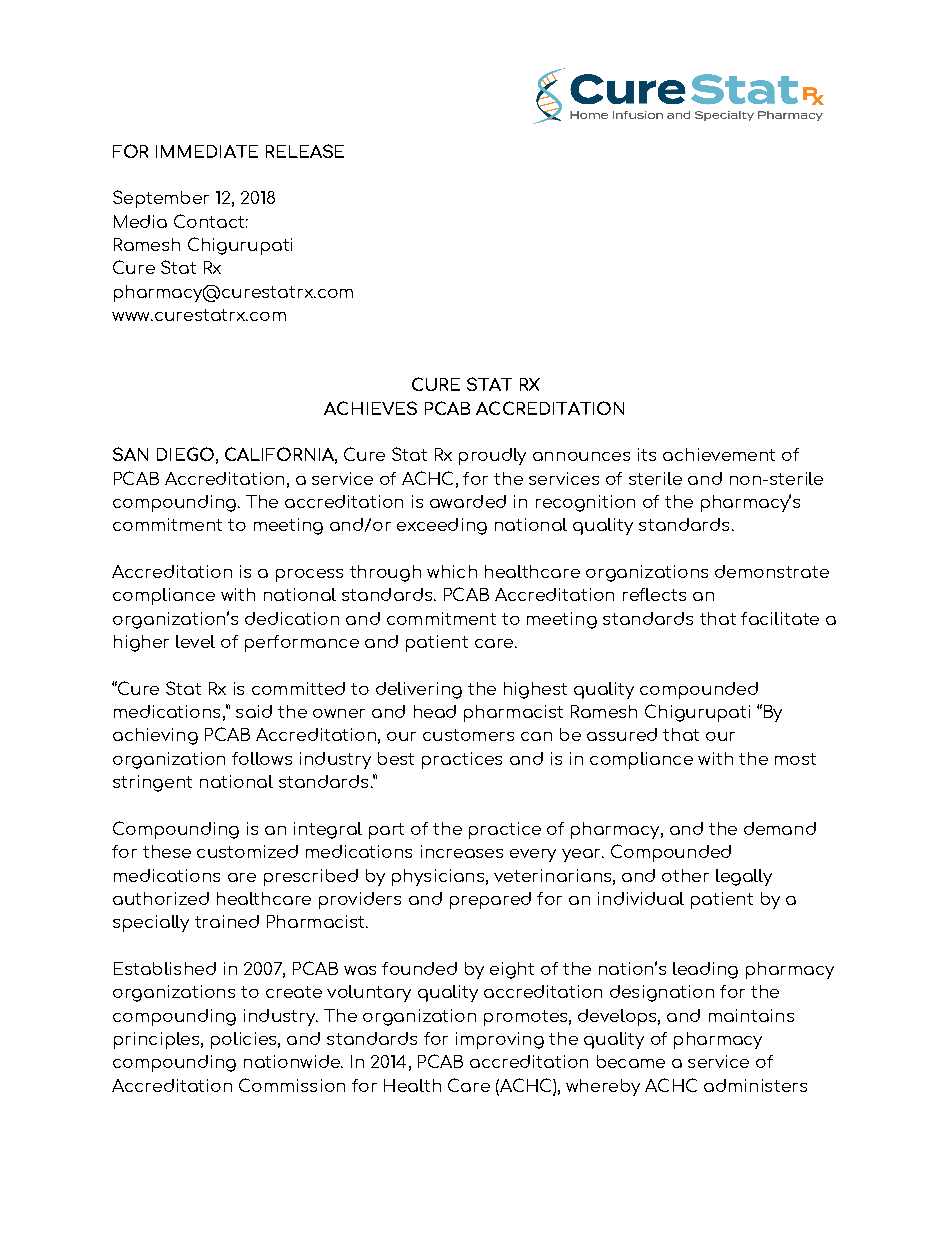  I want to click on September, so click(161, 199).
